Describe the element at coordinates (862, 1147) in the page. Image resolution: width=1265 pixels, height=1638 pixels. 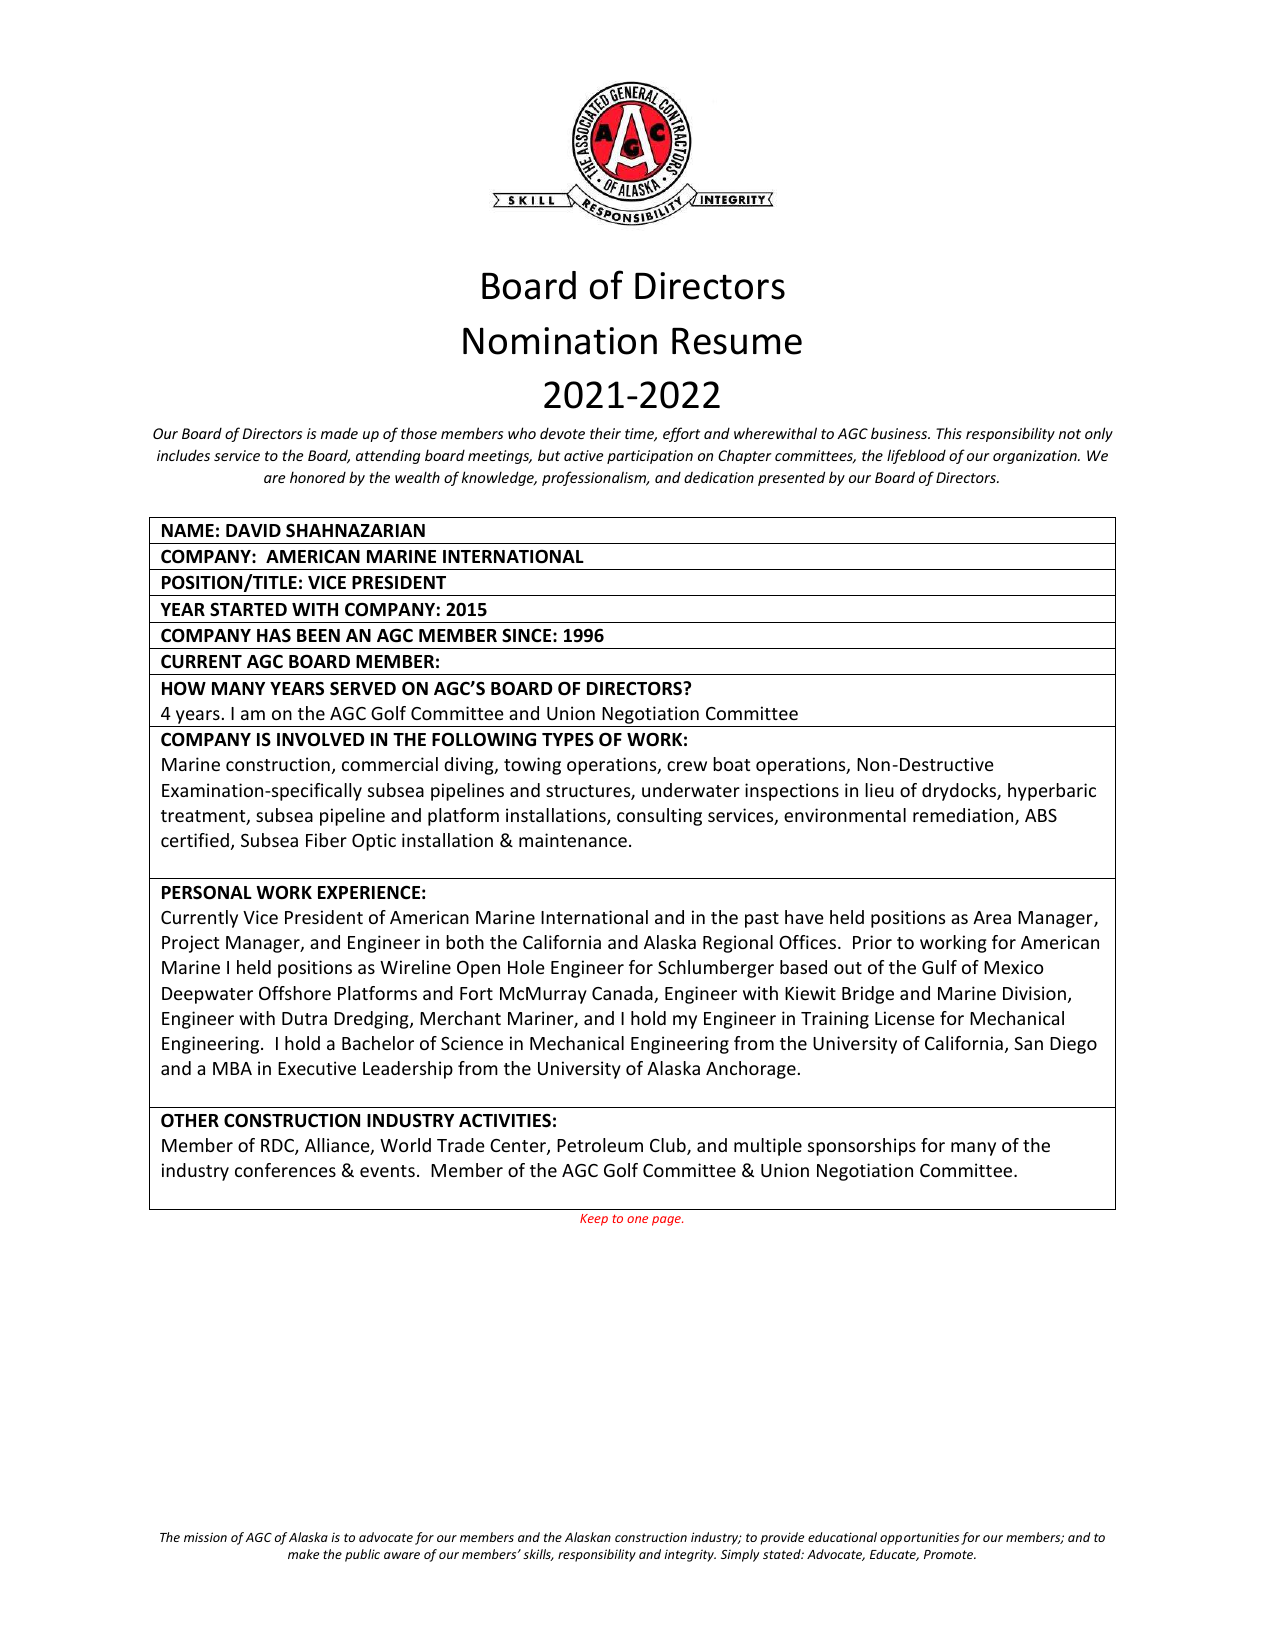
I see `sponsorships` at that location.
